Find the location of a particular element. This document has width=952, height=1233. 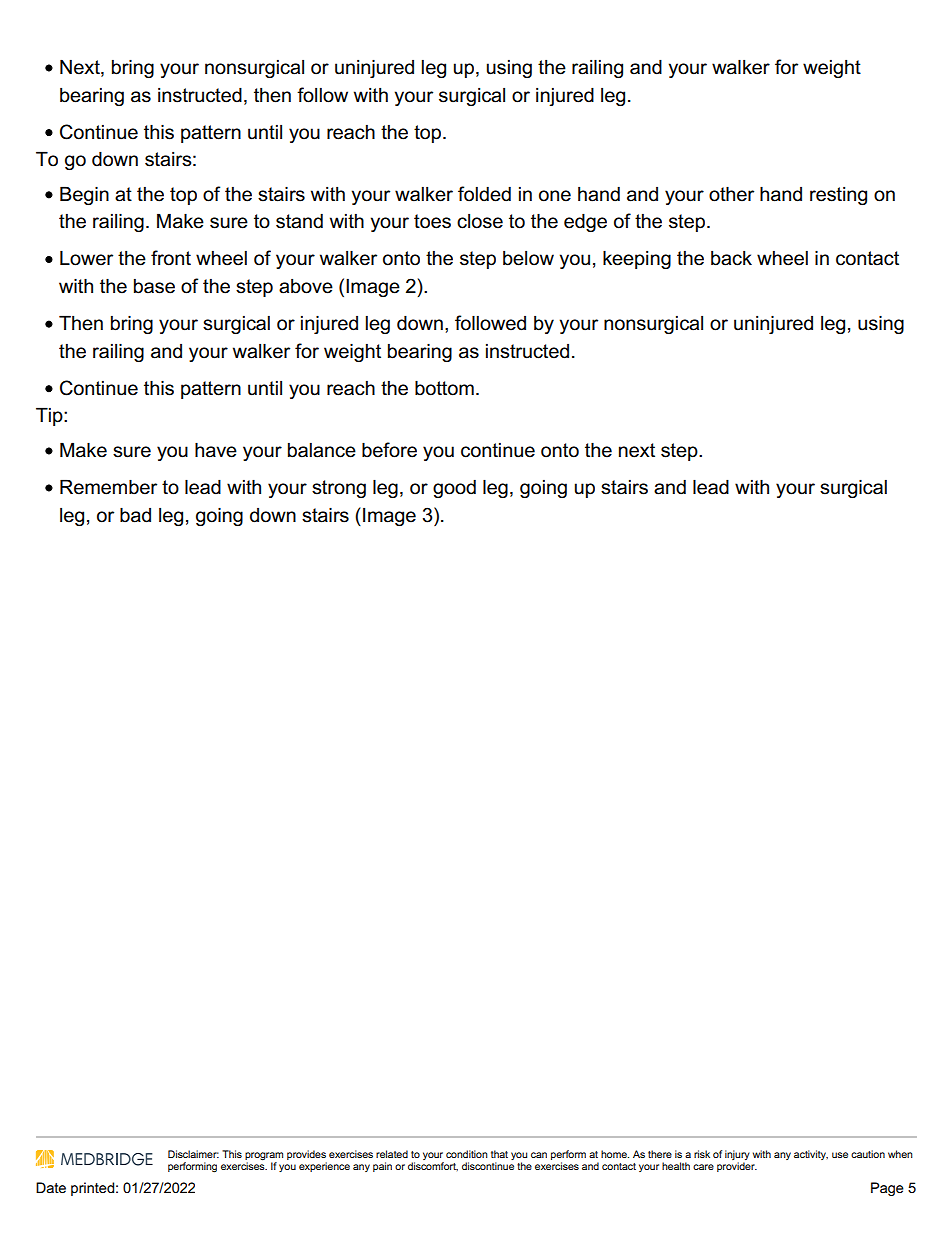

strong is located at coordinates (339, 489).
